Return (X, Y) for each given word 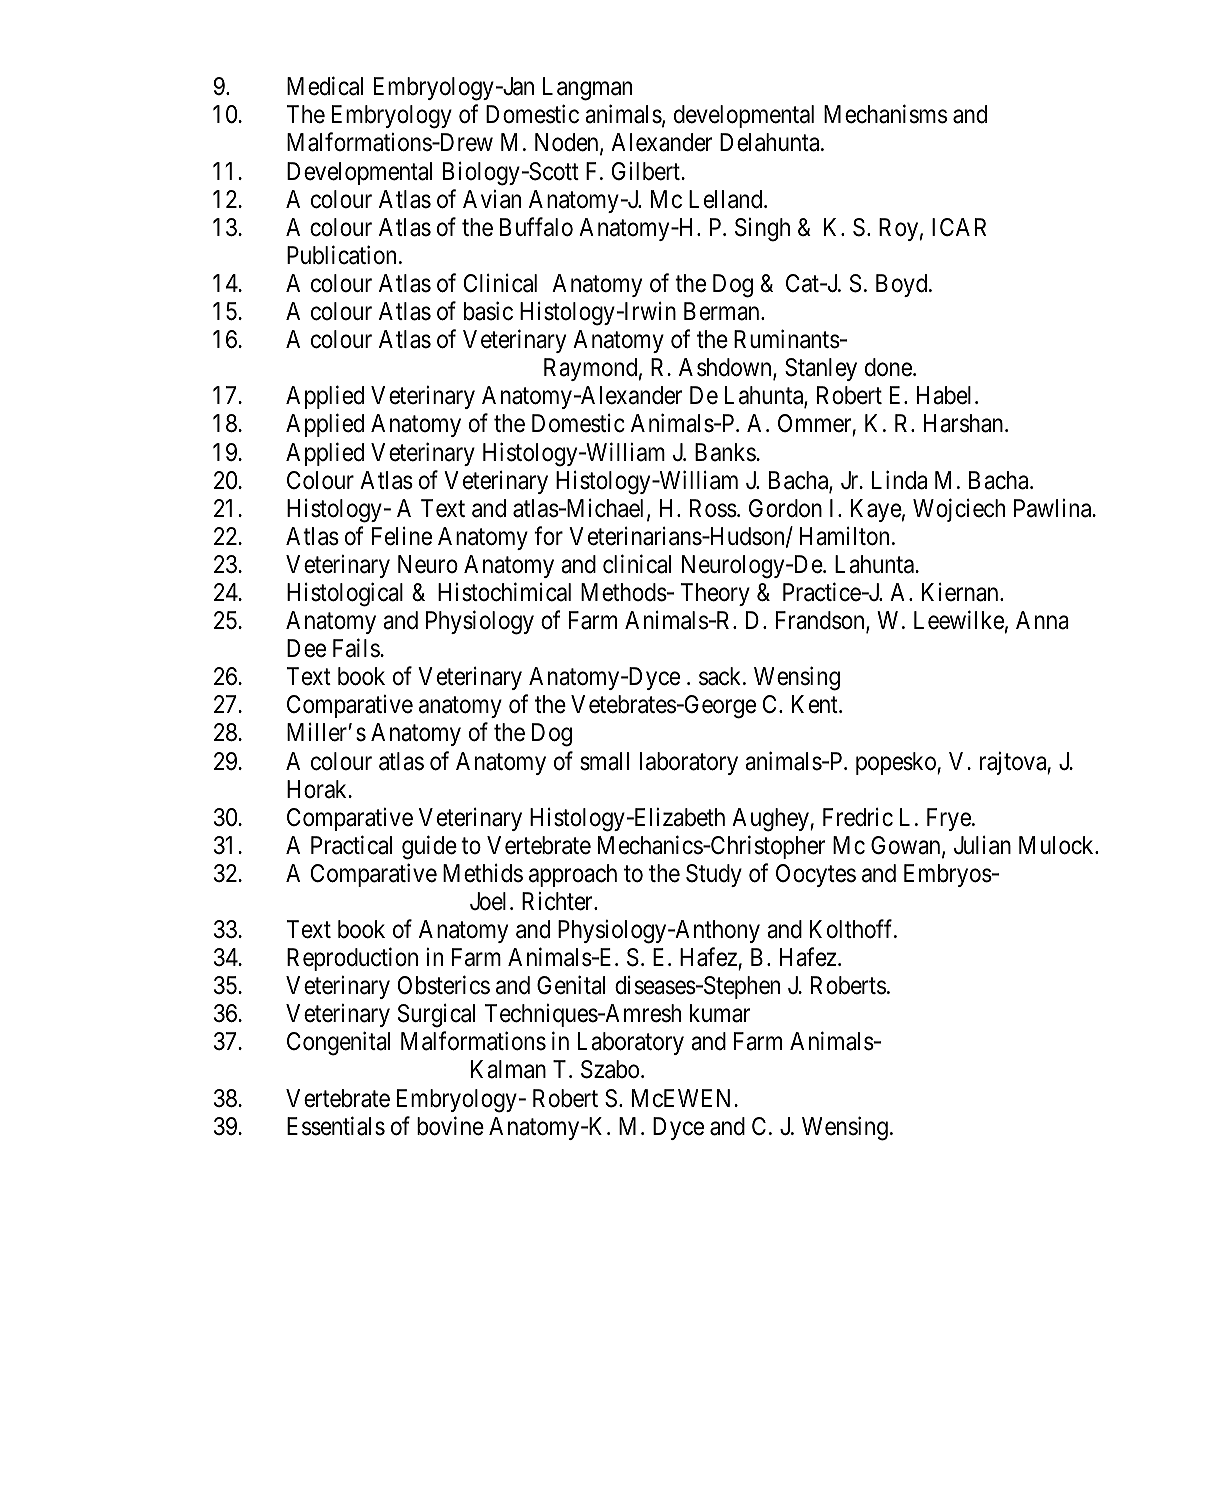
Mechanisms (885, 114)
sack (721, 676)
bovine (450, 1126)
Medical (325, 86)
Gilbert (647, 171)
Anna (1042, 620)
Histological (345, 594)
